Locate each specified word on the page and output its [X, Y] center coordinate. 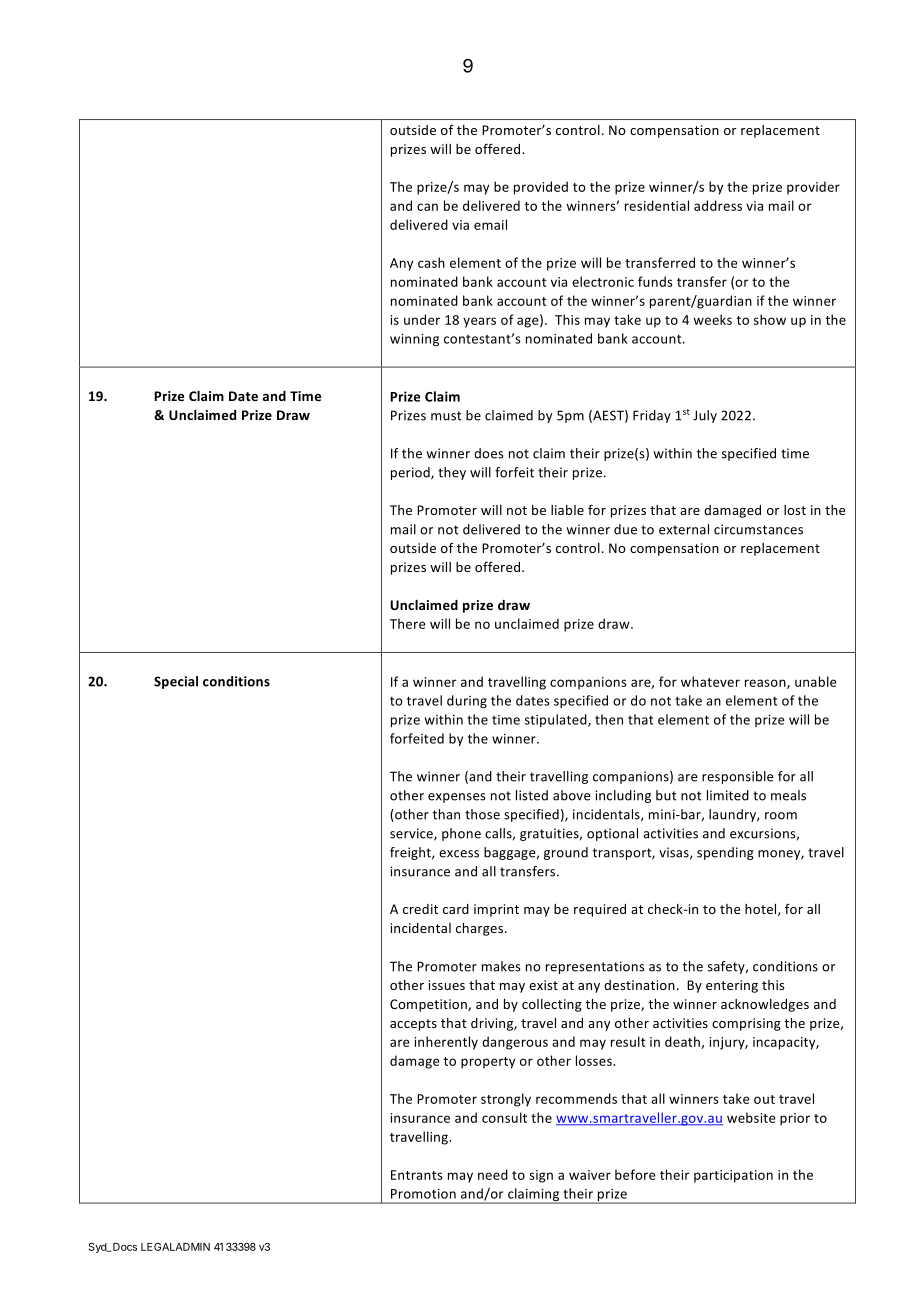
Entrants [417, 1175]
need [493, 1174]
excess [459, 854]
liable [567, 510]
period [411, 473]
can [427, 207]
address [718, 205]
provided [541, 188]
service [412, 834]
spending [725, 853]
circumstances [758, 529]
